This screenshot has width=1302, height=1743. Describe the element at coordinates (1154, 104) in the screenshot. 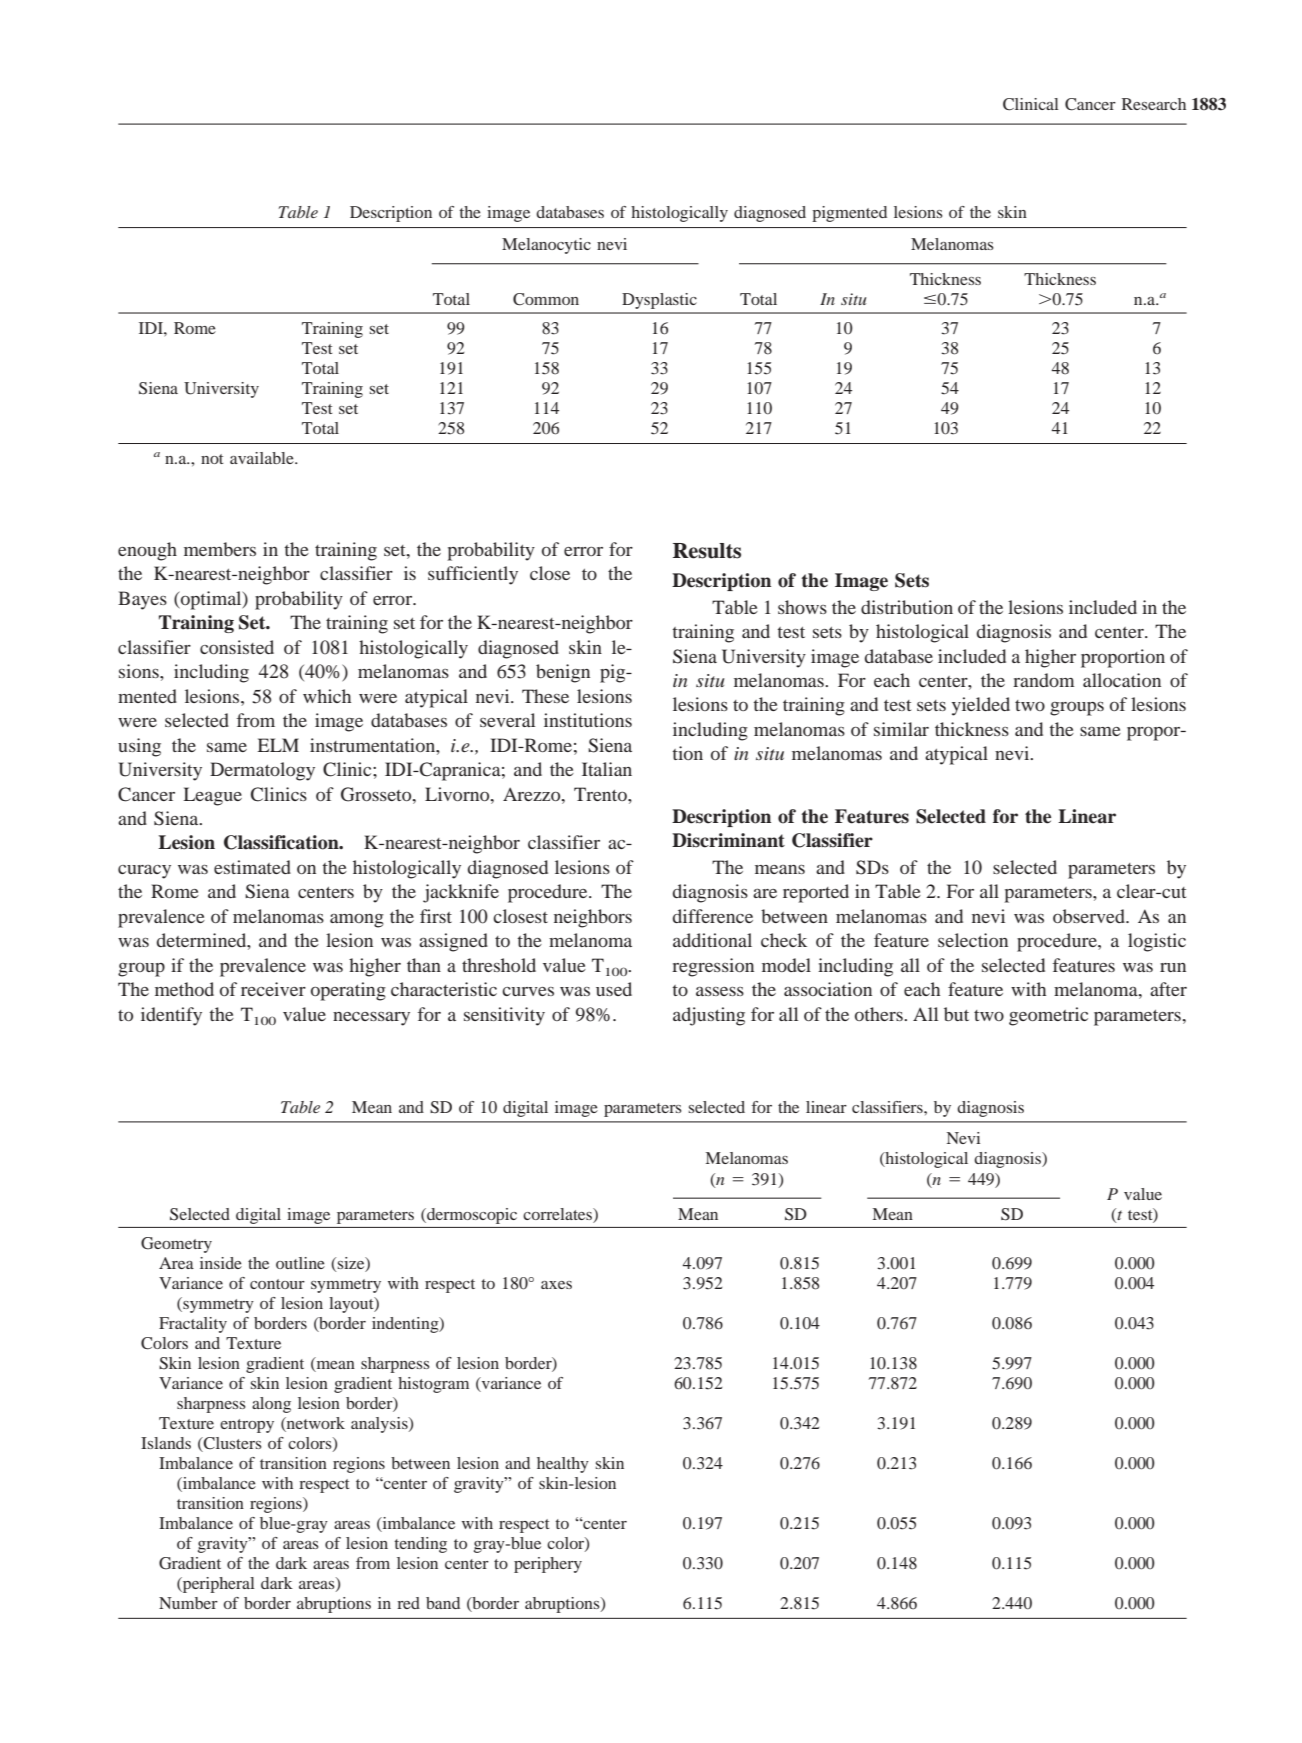

I see `Research` at that location.
